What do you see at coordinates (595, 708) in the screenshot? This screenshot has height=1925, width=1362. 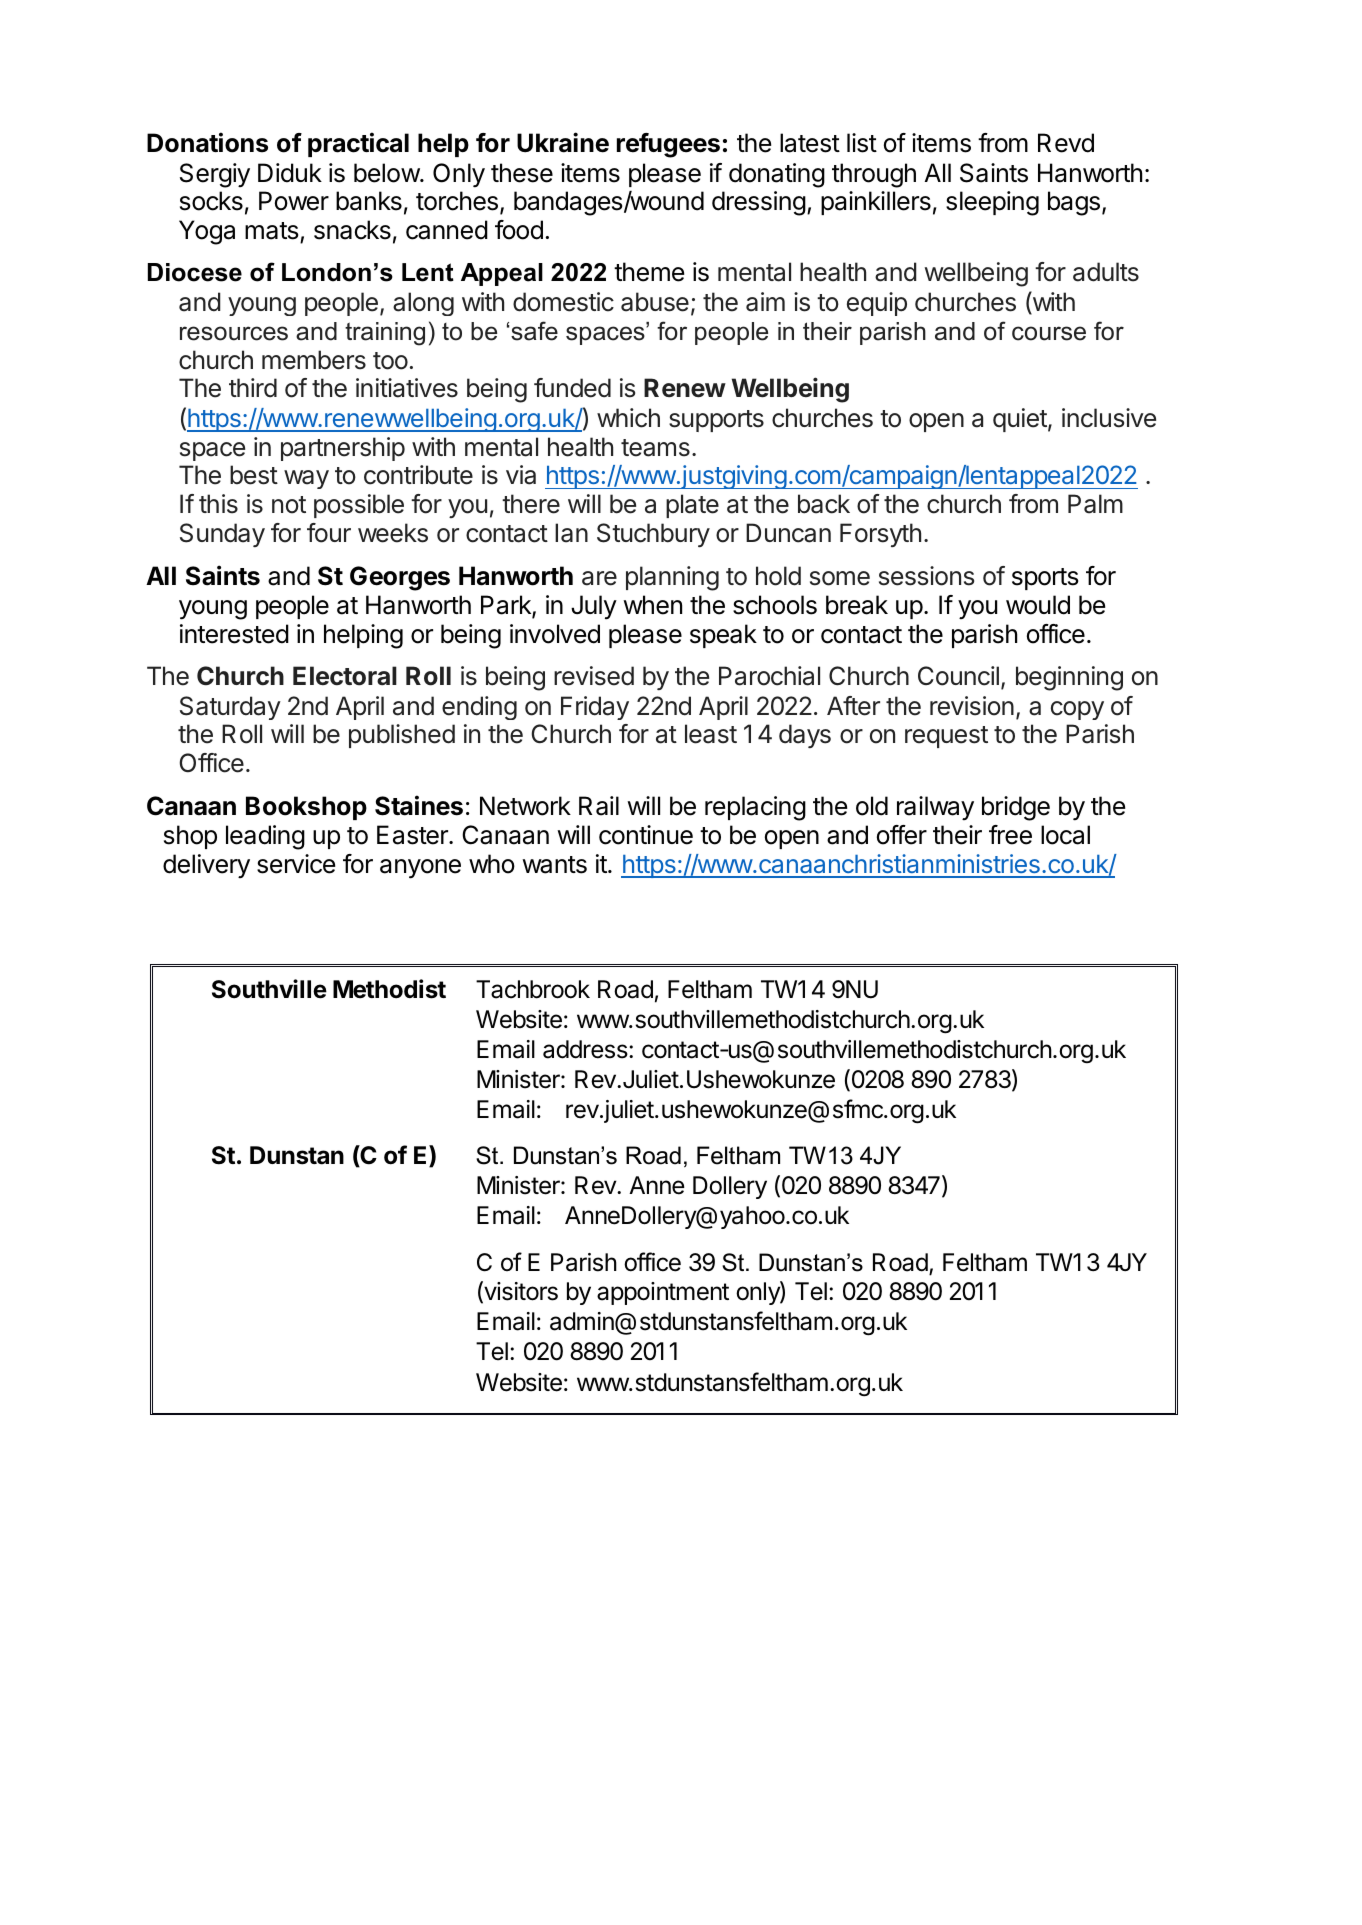 I see `Friday` at bounding box center [595, 708].
